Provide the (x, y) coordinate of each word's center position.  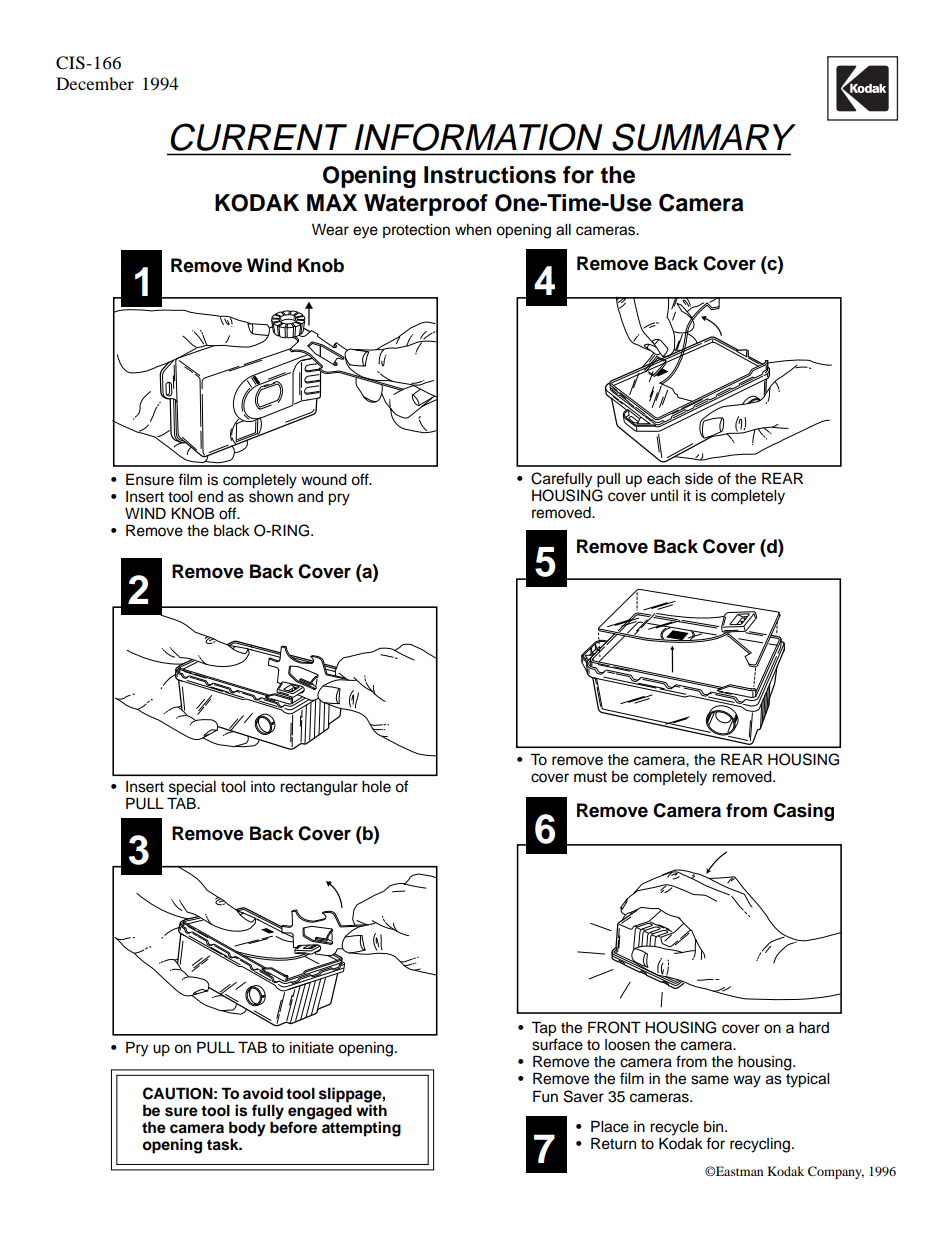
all (563, 230)
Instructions (490, 175)
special (192, 789)
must (590, 777)
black (232, 531)
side (699, 479)
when (473, 230)
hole (376, 787)
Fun (545, 1096)
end (210, 497)
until (664, 495)
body (247, 1130)
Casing (803, 812)
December (95, 83)
